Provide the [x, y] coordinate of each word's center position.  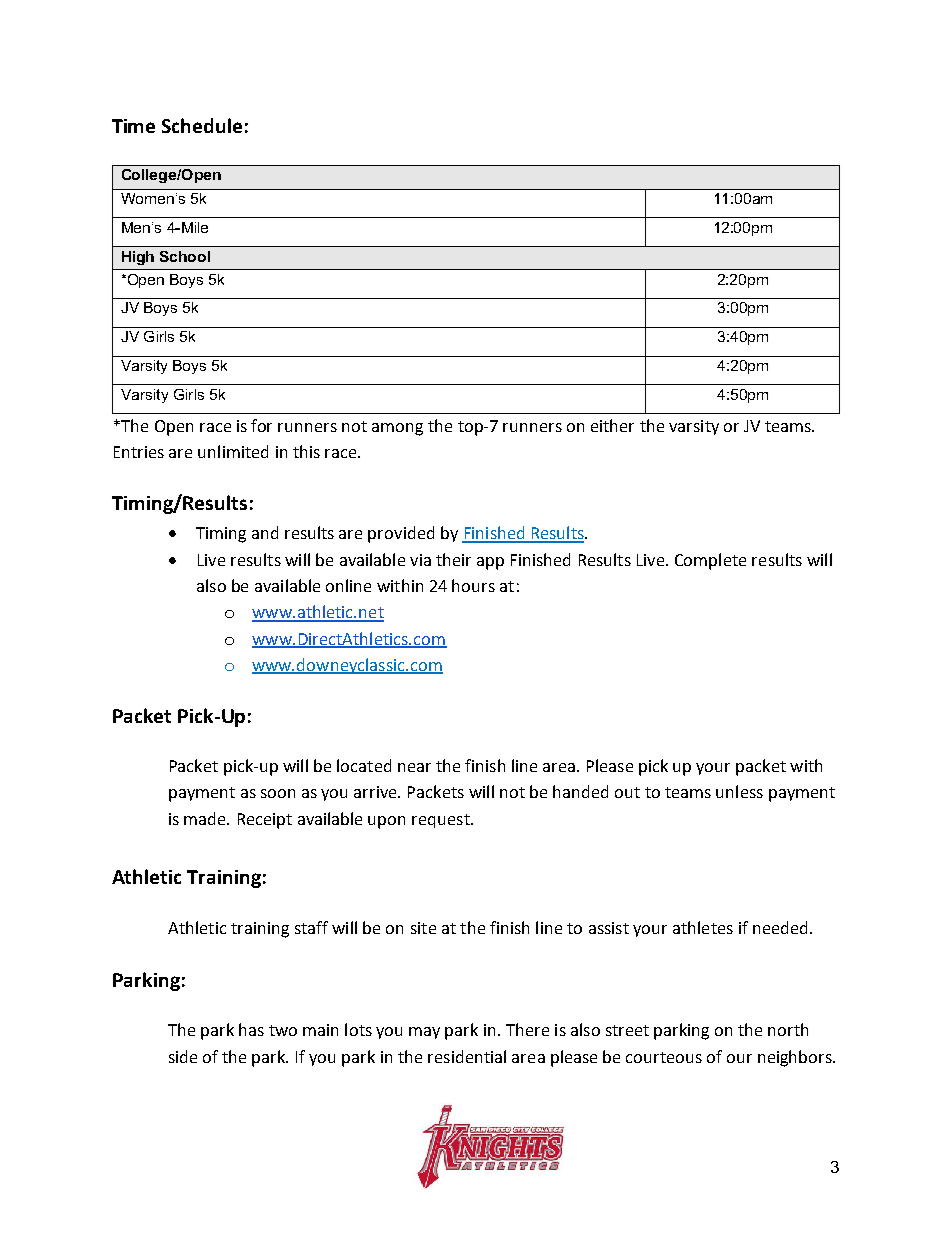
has [251, 1029]
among [397, 429]
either [612, 425]
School [185, 256]
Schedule [202, 125]
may [424, 1033]
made [206, 818]
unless [739, 791]
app [490, 563]
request [442, 821]
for [261, 425]
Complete [710, 561]
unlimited [233, 451]
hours [473, 585]
